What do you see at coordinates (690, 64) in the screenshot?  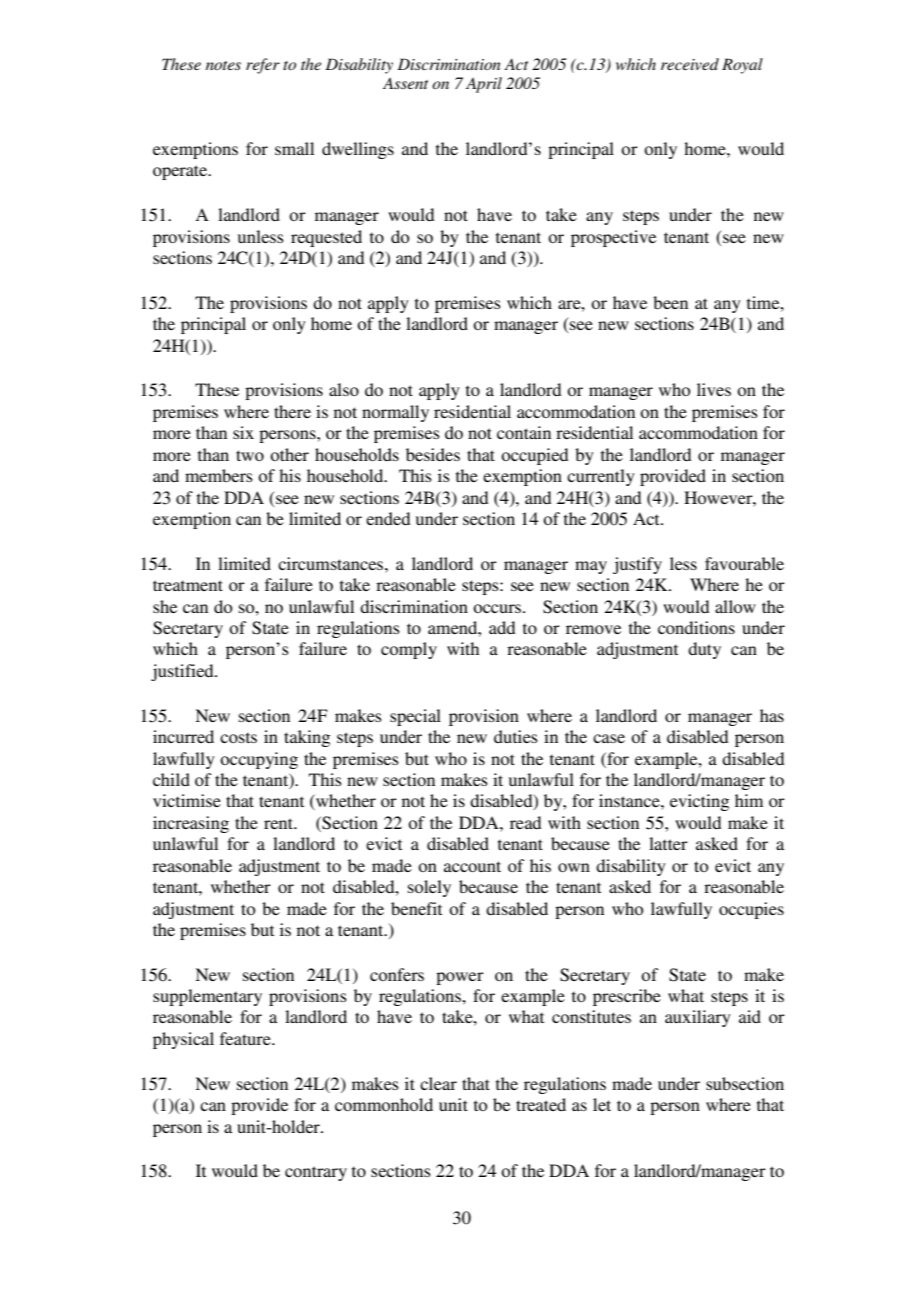 I see `received` at bounding box center [690, 64].
